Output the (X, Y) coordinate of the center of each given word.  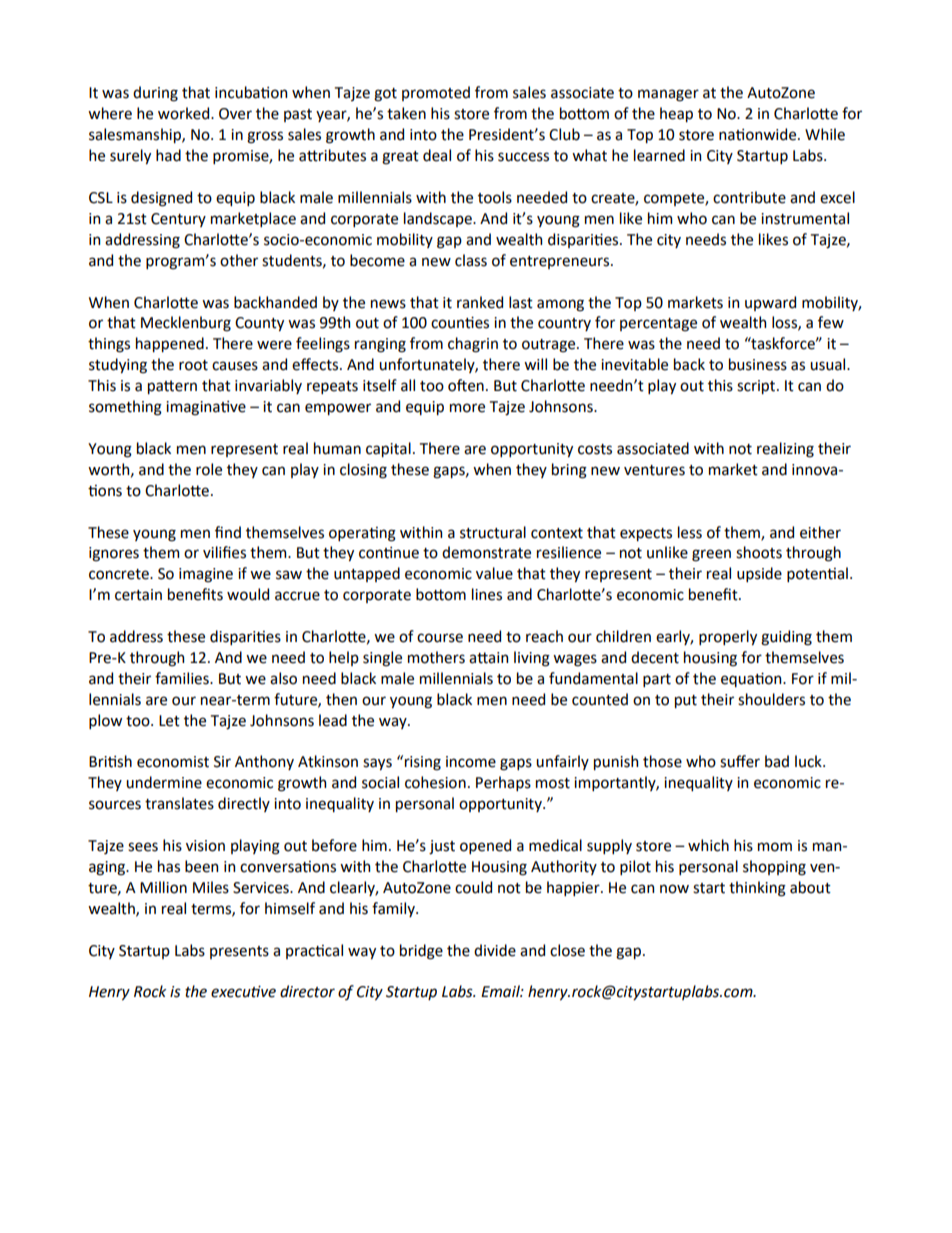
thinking (757, 889)
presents (239, 952)
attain (488, 658)
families (183, 678)
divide (495, 950)
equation (752, 680)
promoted (436, 93)
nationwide (759, 134)
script (757, 387)
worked (185, 113)
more (467, 408)
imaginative (206, 408)
